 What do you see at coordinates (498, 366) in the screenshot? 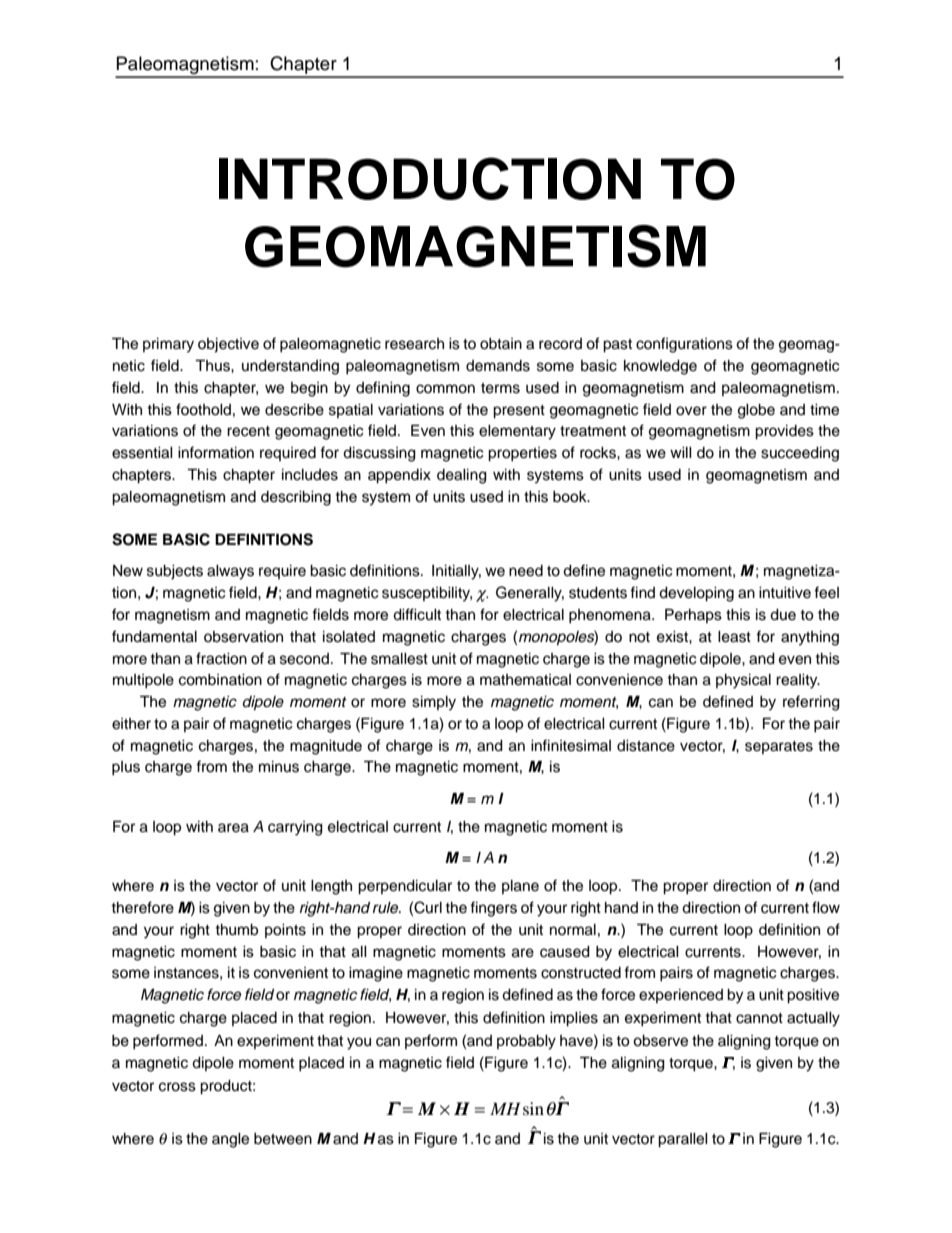
I see `demands` at bounding box center [498, 366].
